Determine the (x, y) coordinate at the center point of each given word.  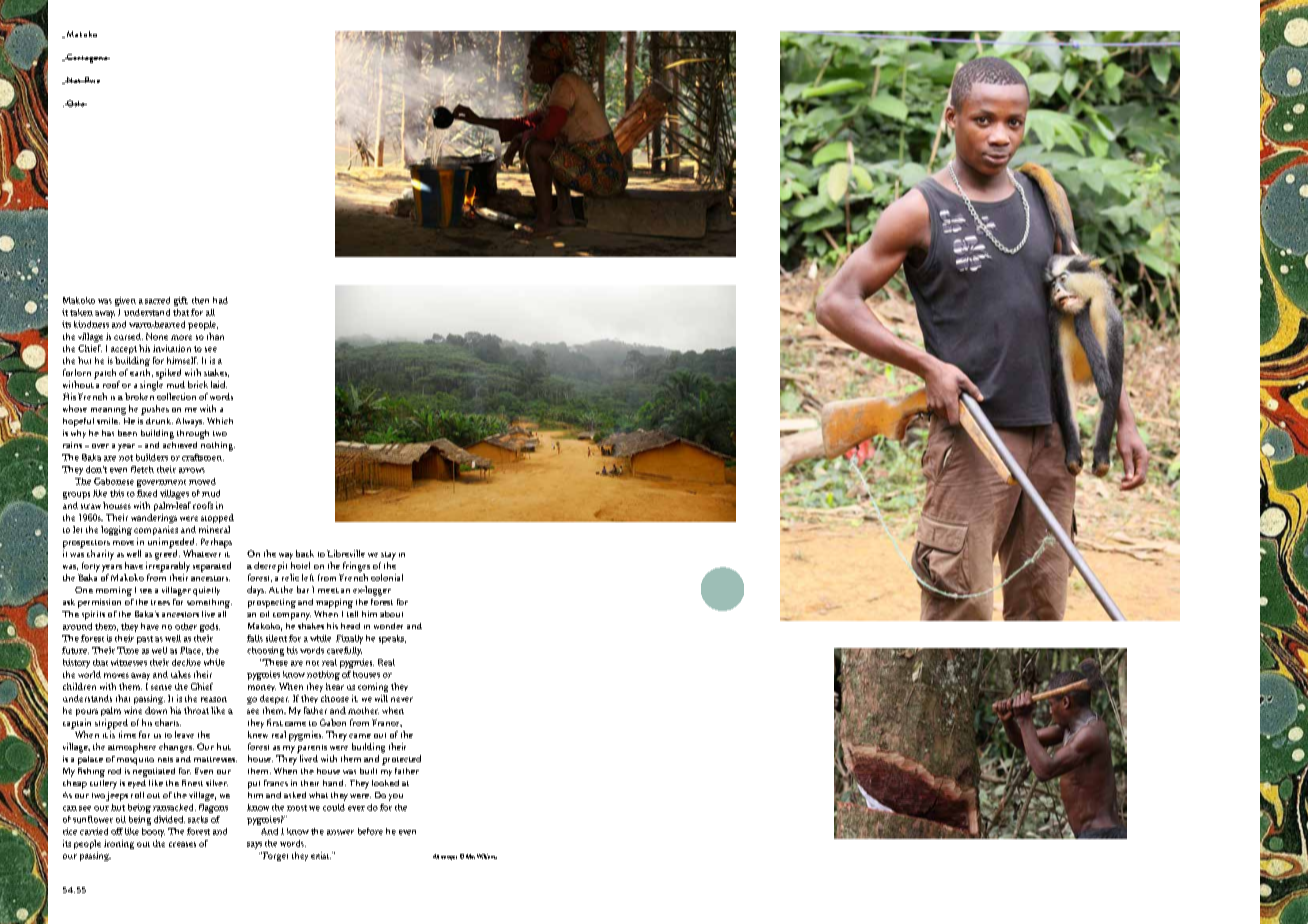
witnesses (129, 662)
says (254, 845)
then (200, 300)
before (370, 831)
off (117, 831)
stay (388, 556)
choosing (265, 651)
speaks (392, 639)
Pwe (91, 80)
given (125, 301)
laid (219, 384)
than (215, 336)
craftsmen (203, 457)
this (117, 493)
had (220, 300)
